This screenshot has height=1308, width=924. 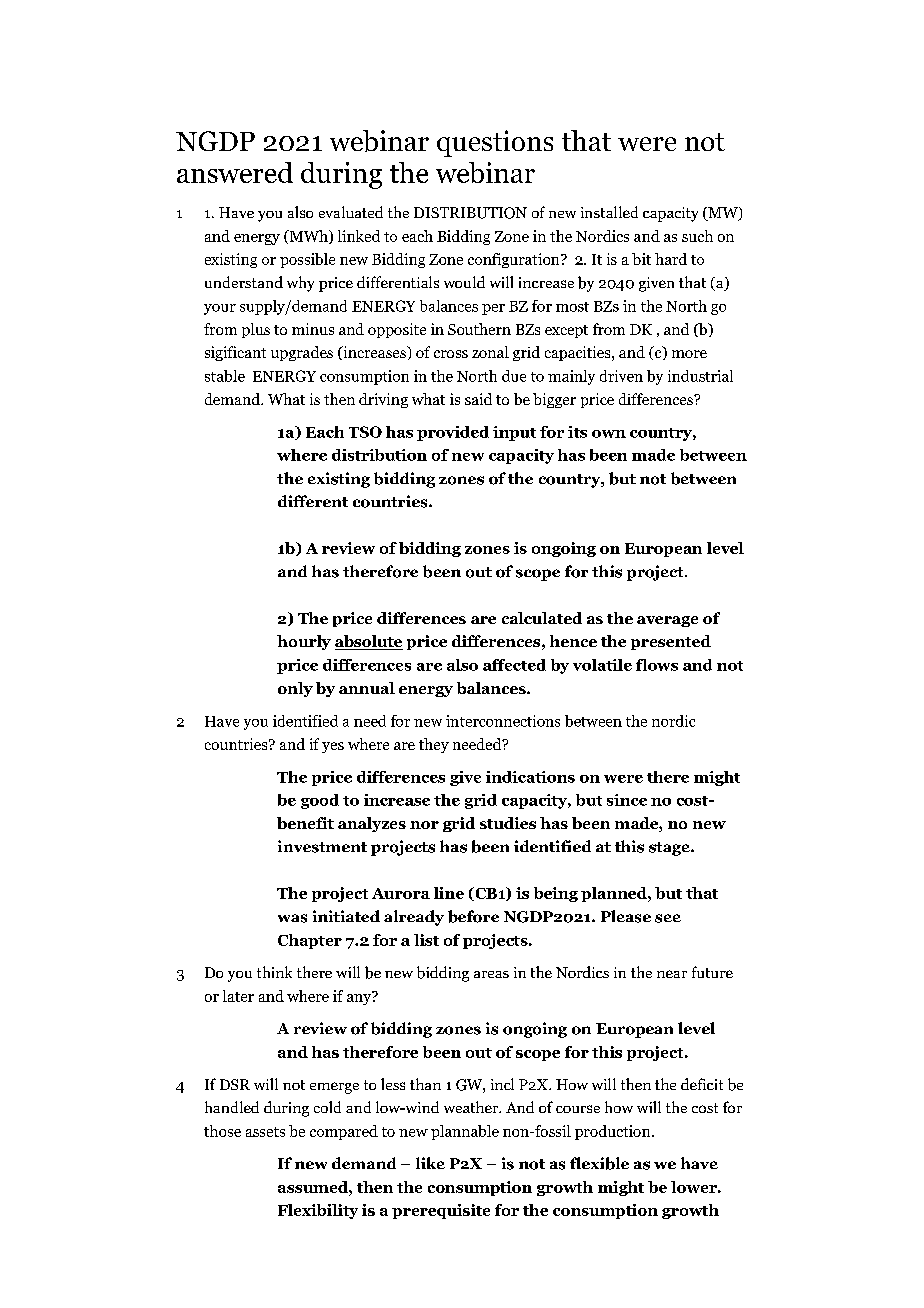 I want to click on installed, so click(x=609, y=212).
